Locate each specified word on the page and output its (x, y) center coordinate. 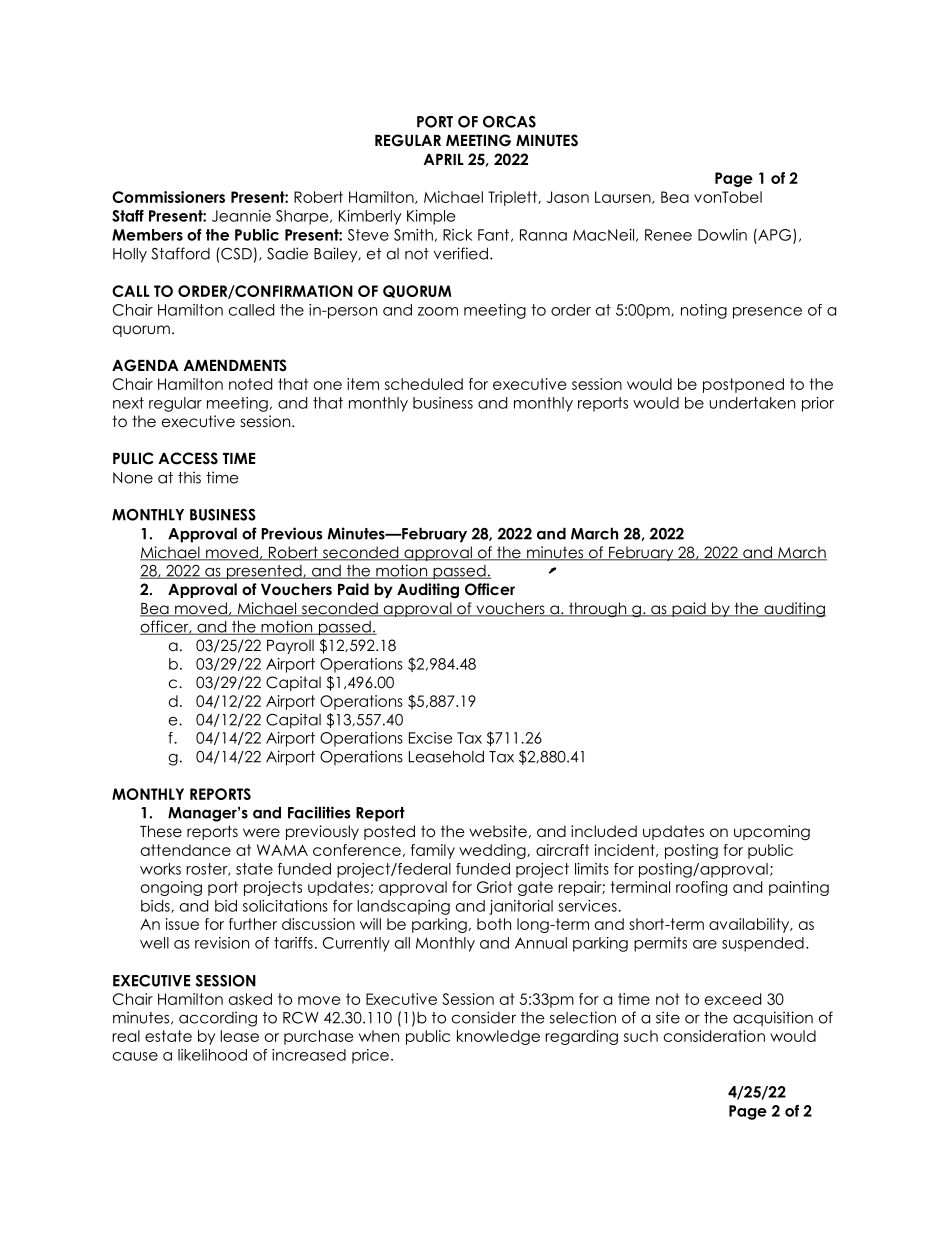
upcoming (772, 833)
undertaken (752, 403)
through (598, 610)
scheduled (424, 384)
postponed (743, 385)
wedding (493, 851)
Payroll (290, 646)
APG (775, 236)
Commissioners (168, 197)
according (218, 1019)
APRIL (444, 159)
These (161, 831)
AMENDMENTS (235, 365)
